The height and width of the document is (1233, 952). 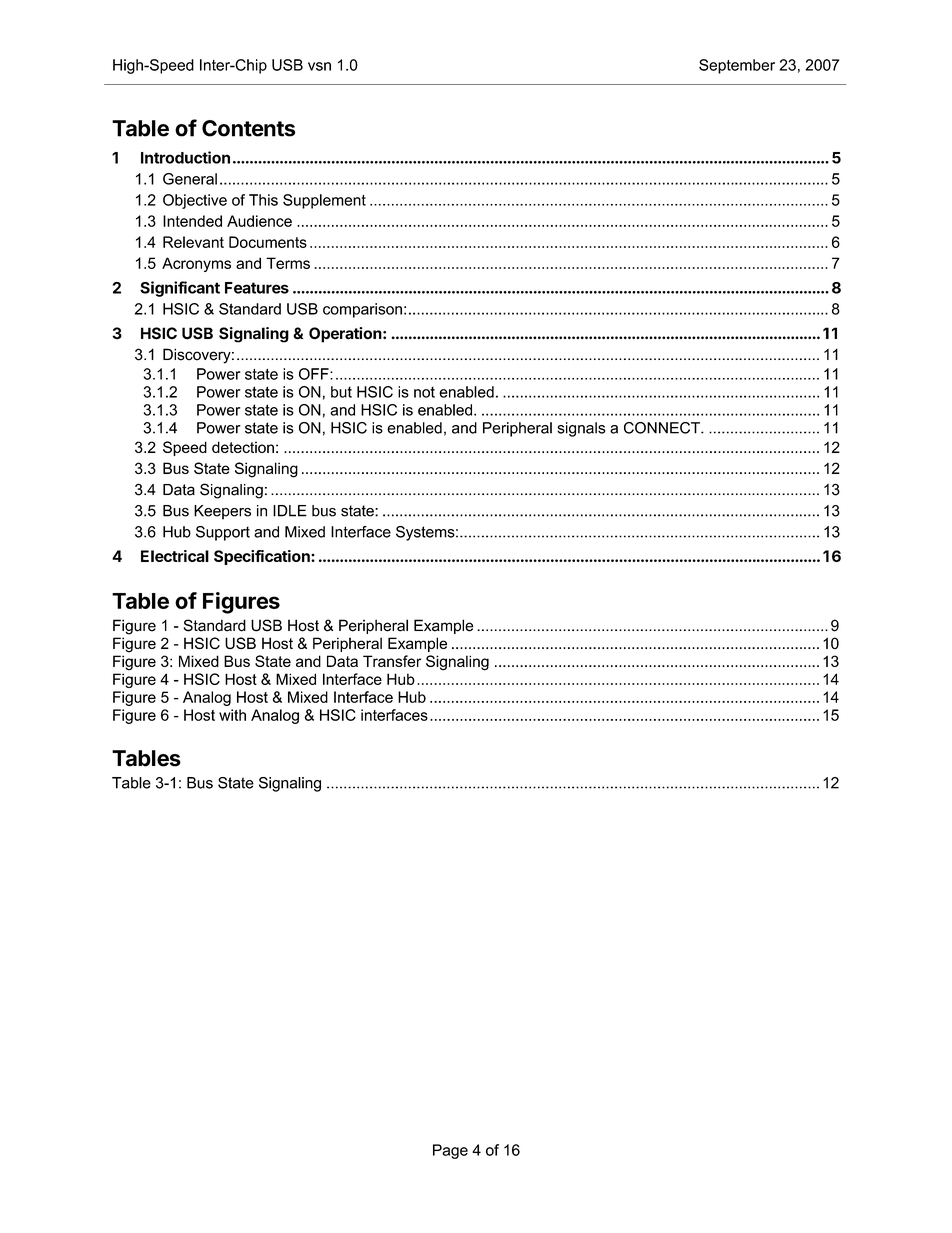 I want to click on with, so click(x=232, y=715).
